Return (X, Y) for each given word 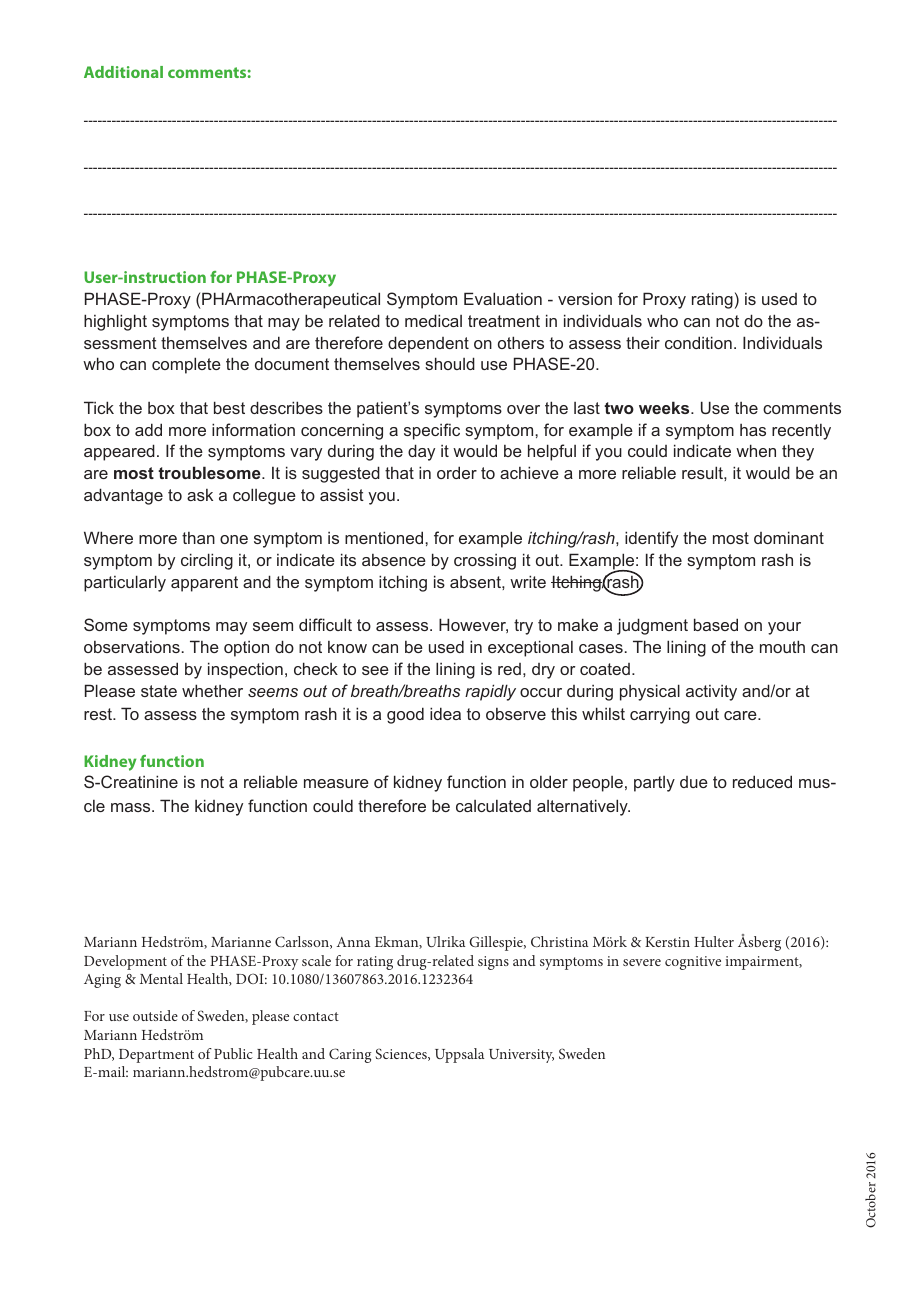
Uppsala (459, 1055)
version (585, 299)
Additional (123, 72)
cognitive (693, 963)
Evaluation (503, 298)
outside (155, 1015)
